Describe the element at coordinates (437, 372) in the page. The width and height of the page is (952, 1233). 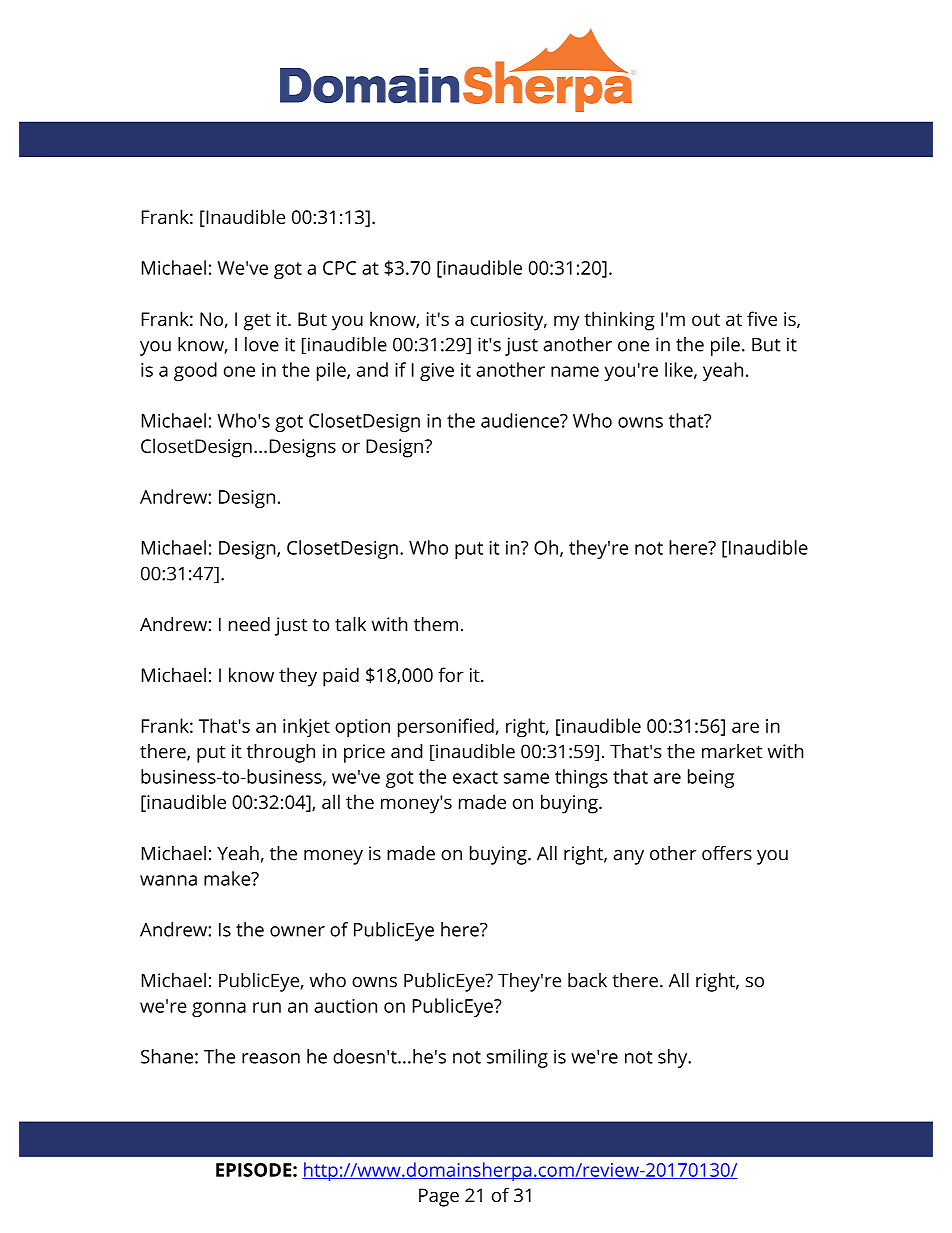
I see `give` at that location.
